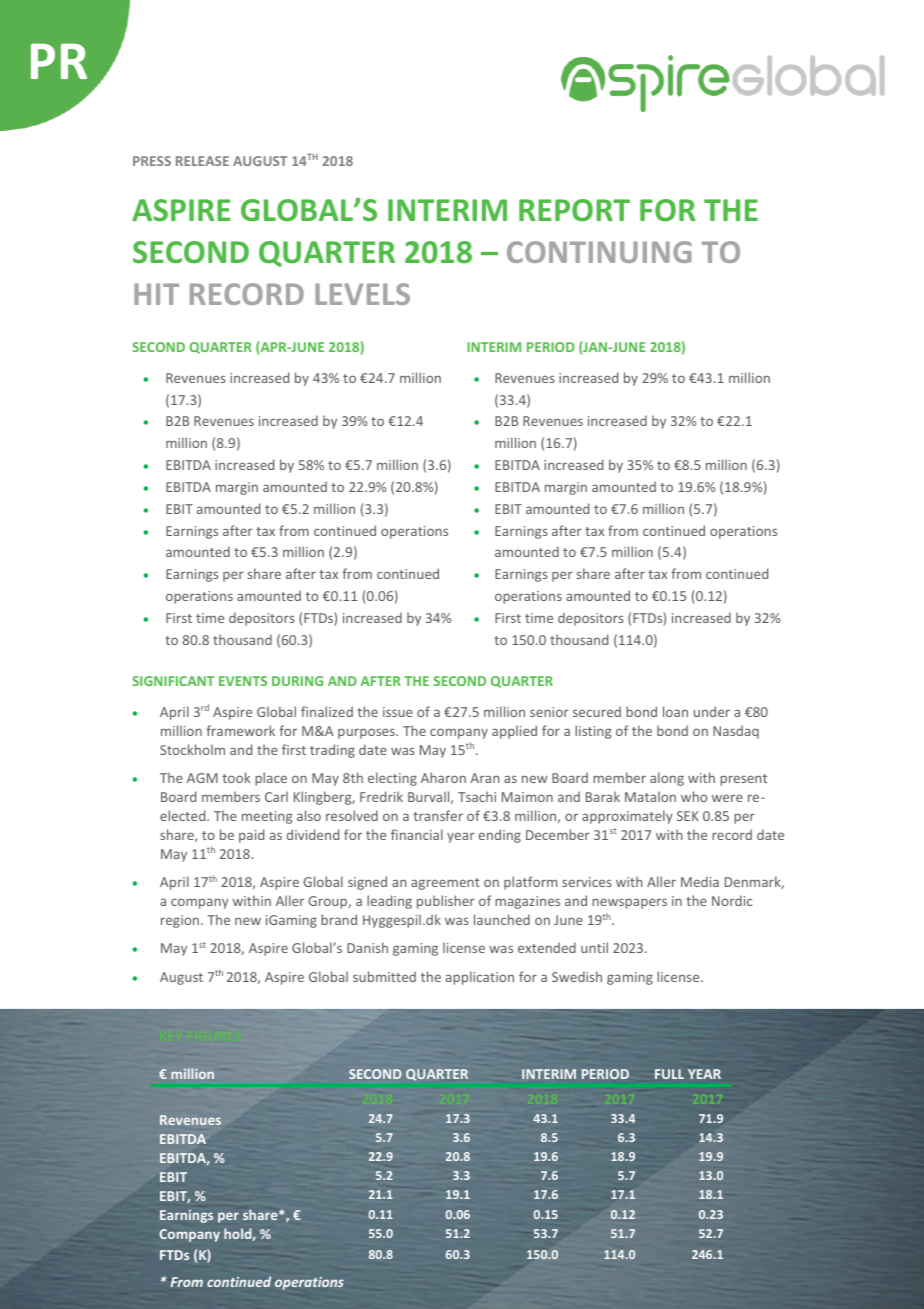 The height and width of the page is (1309, 924). I want to click on RELEASE, so click(202, 161).
